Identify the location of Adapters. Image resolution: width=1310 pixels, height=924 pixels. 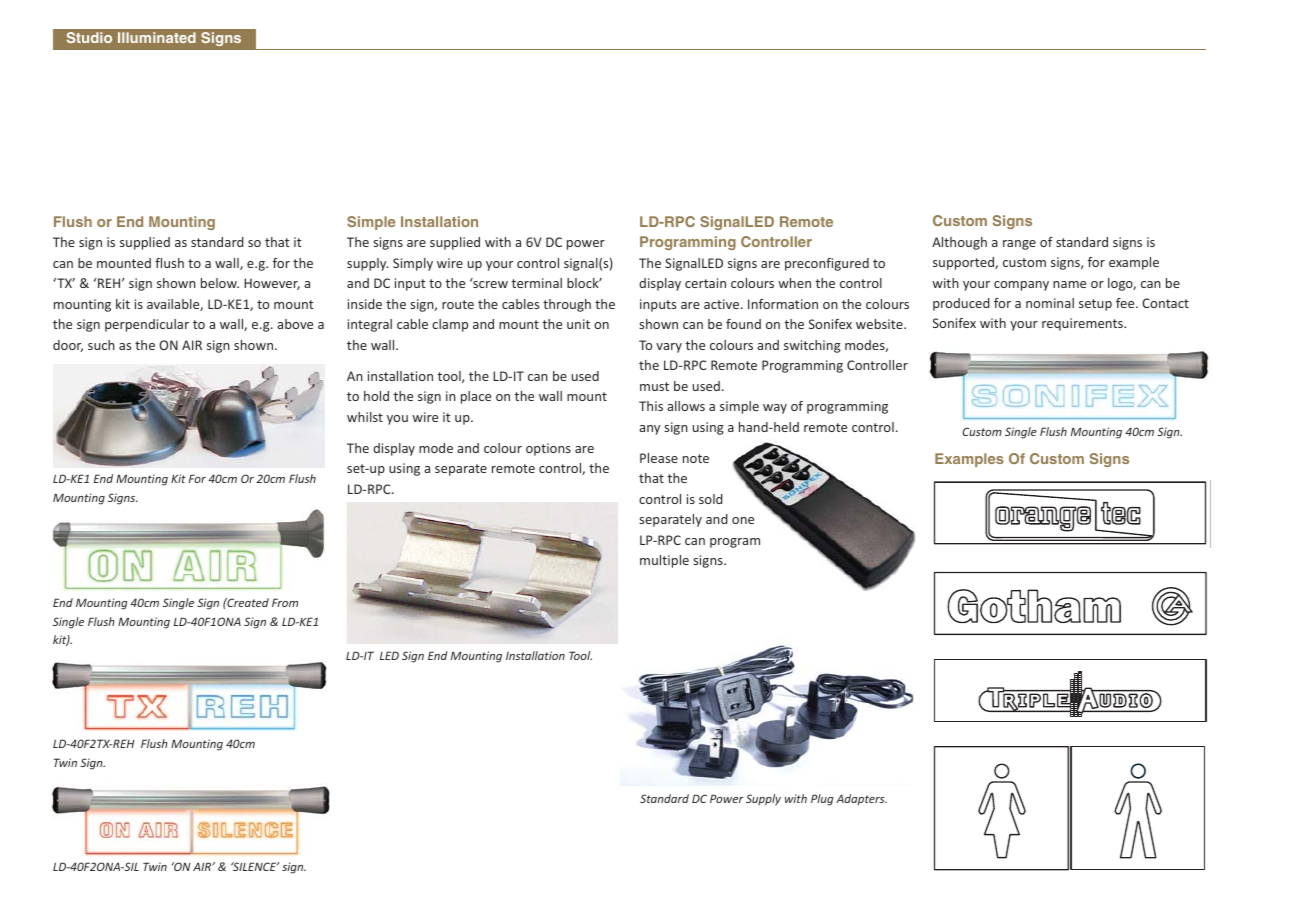
(861, 799).
